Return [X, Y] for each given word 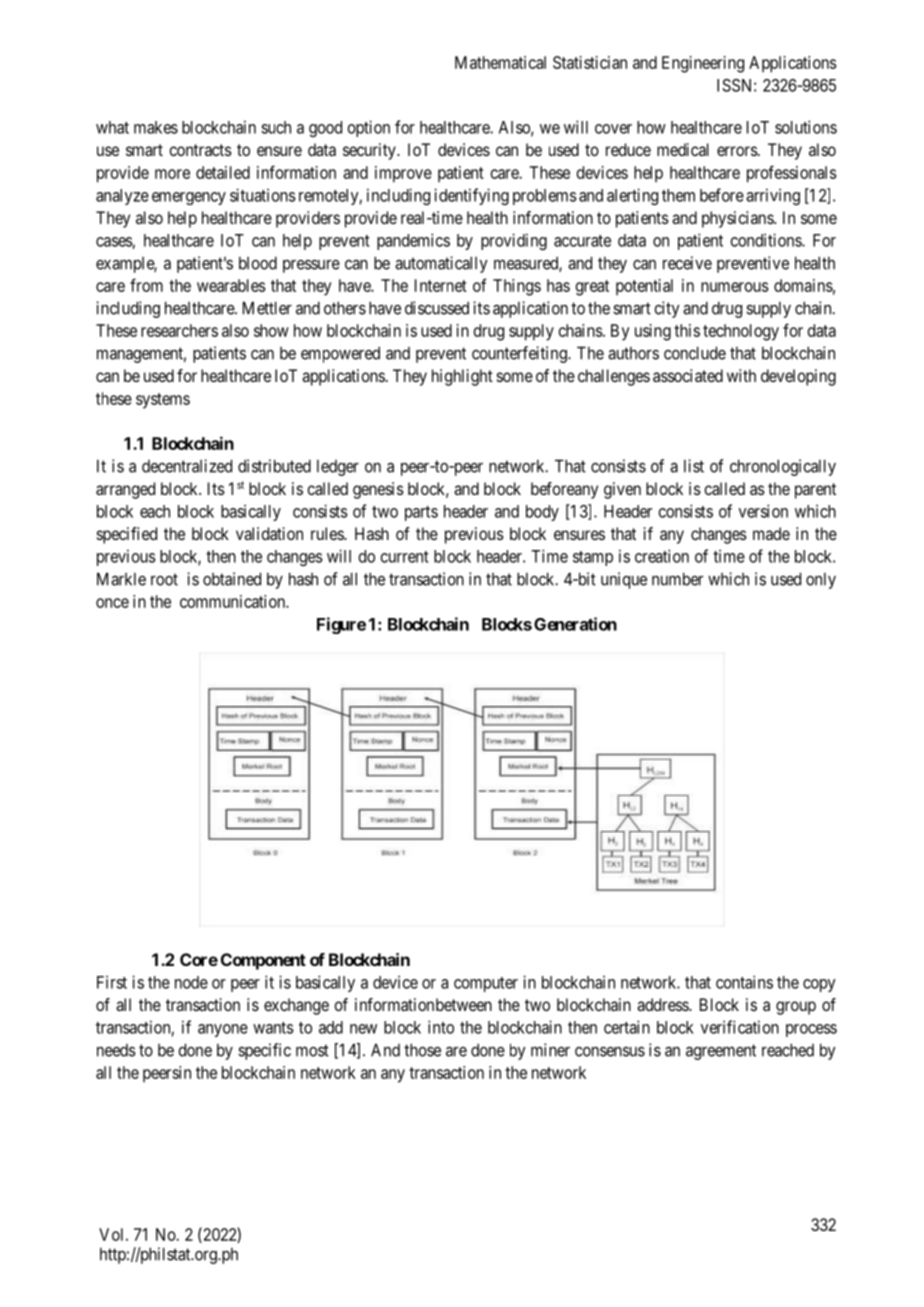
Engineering [703, 64]
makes [156, 127]
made [771, 533]
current [405, 557]
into [441, 1027]
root [164, 579]
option [369, 128]
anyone [223, 1030]
